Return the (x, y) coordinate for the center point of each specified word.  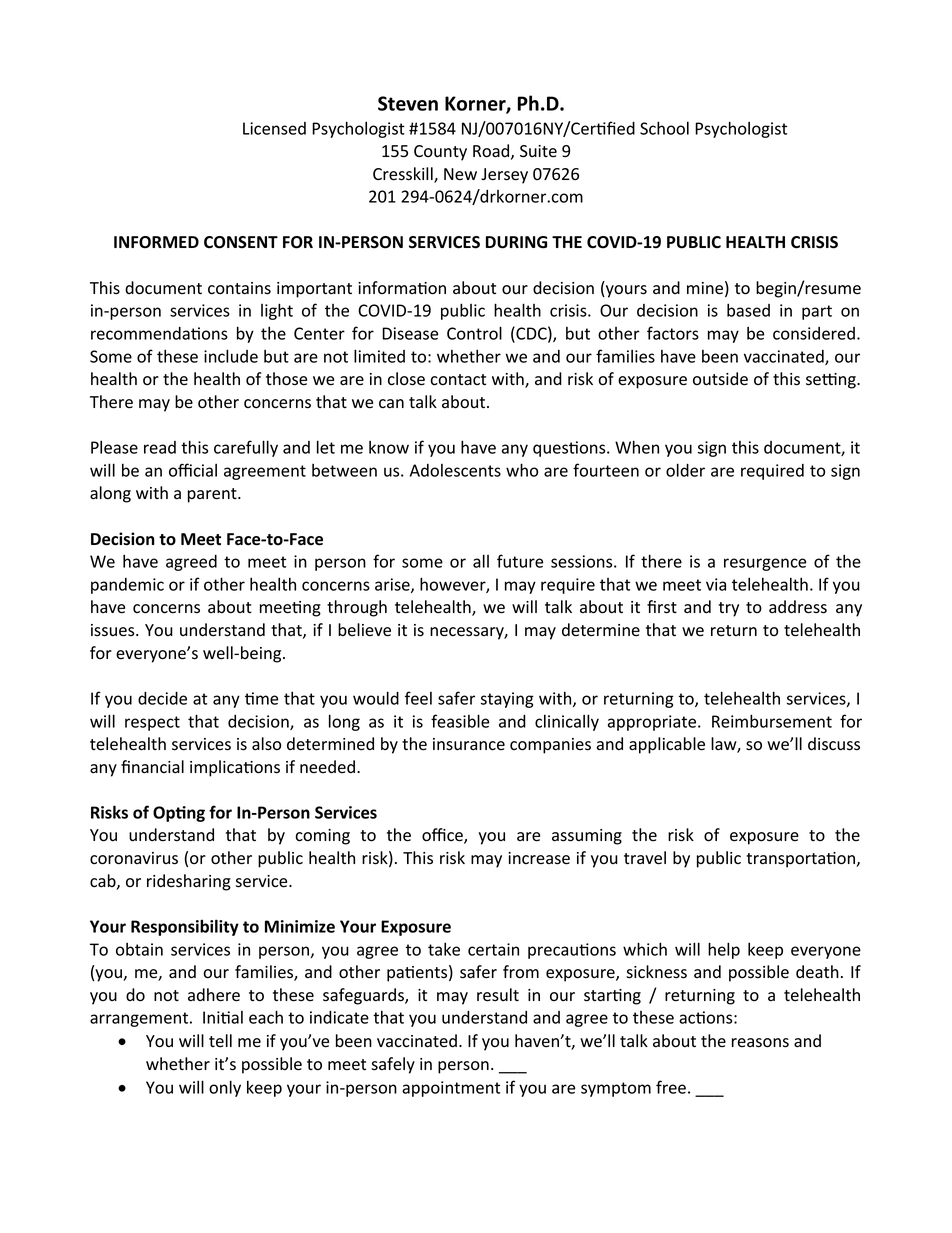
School (664, 128)
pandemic (127, 586)
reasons (760, 1043)
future (520, 561)
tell (220, 1041)
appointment (451, 1089)
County (440, 153)
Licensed (274, 128)
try (728, 609)
